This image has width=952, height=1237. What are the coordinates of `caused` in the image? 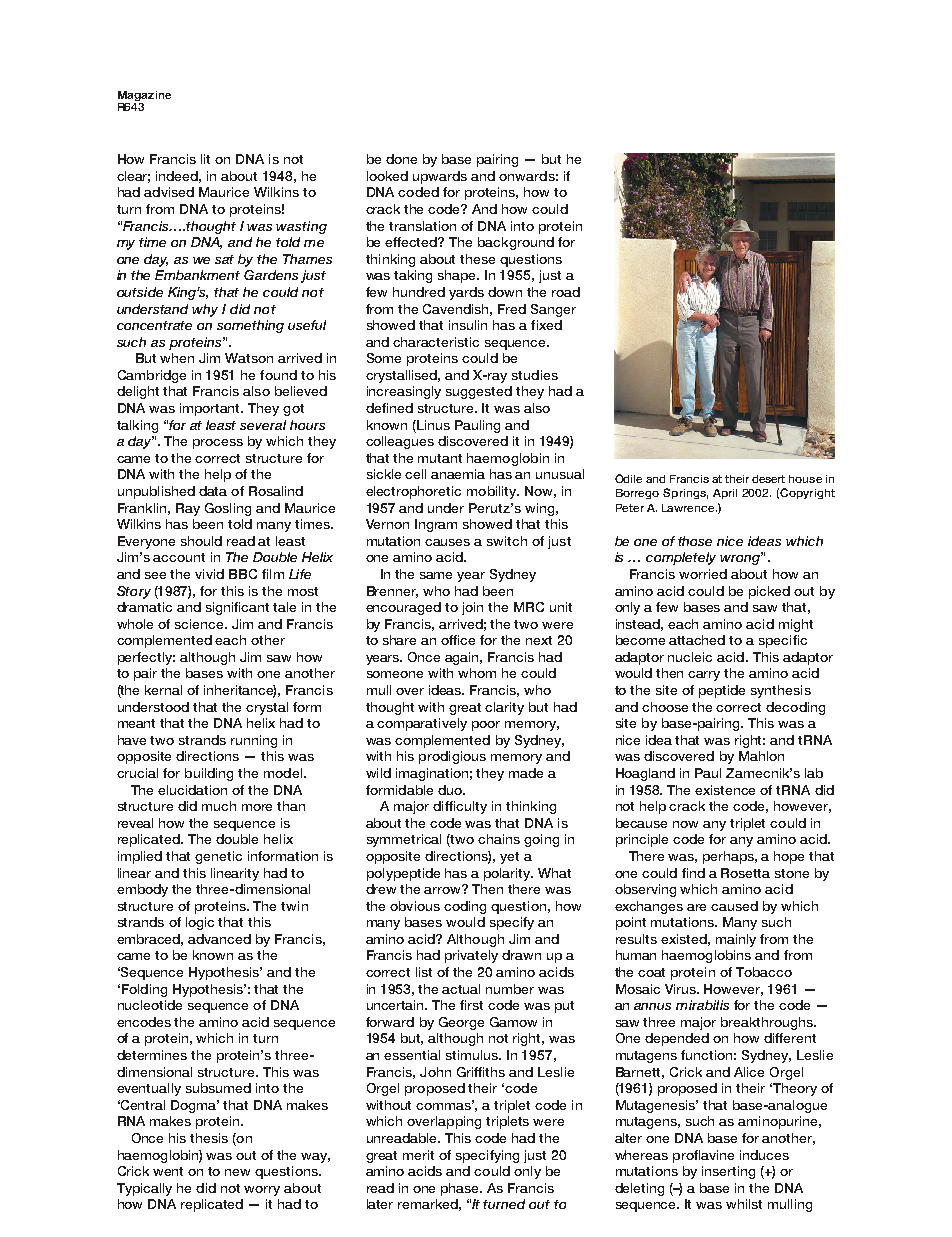 It's located at (734, 906).
